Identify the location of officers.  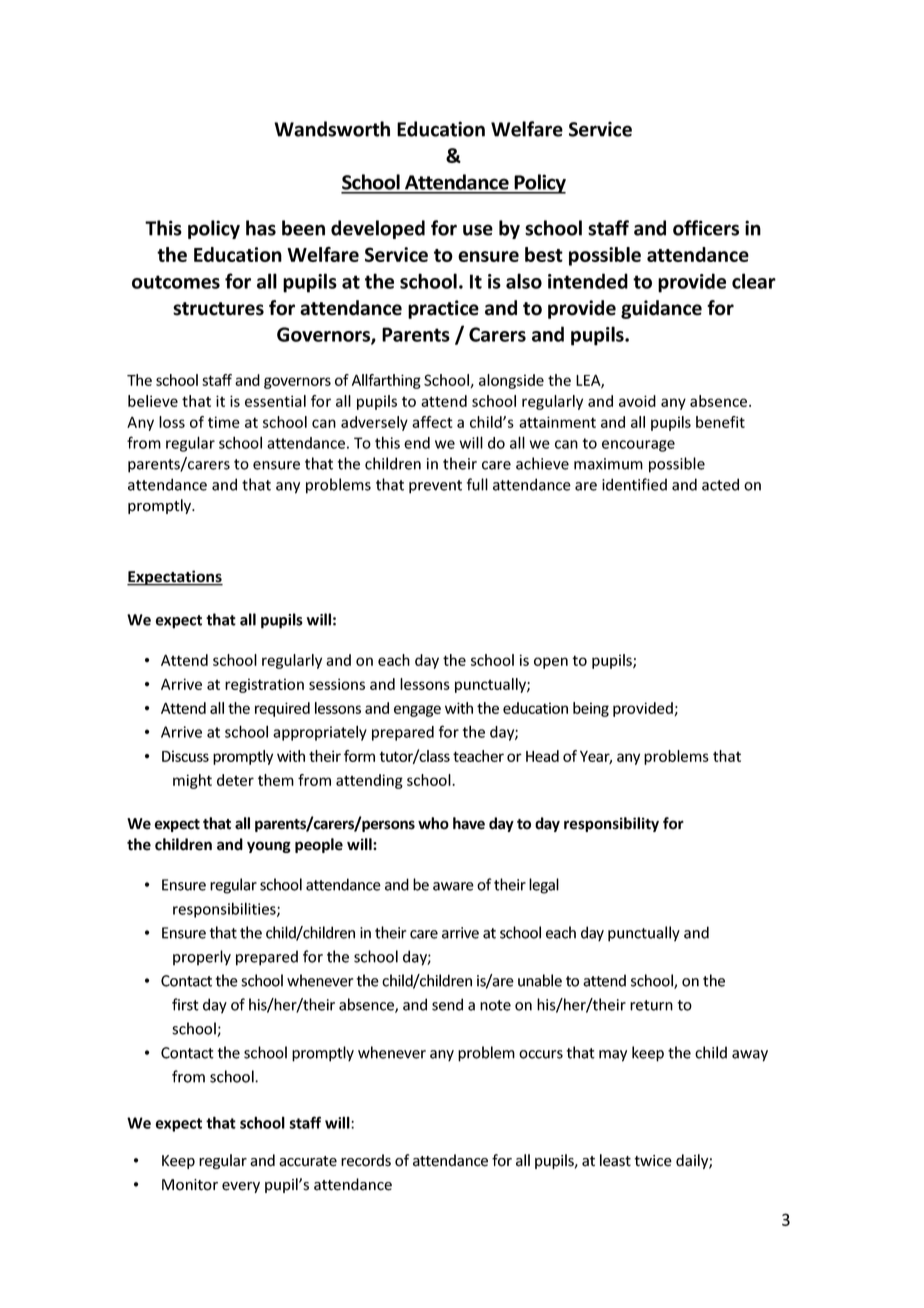
(706, 228).
